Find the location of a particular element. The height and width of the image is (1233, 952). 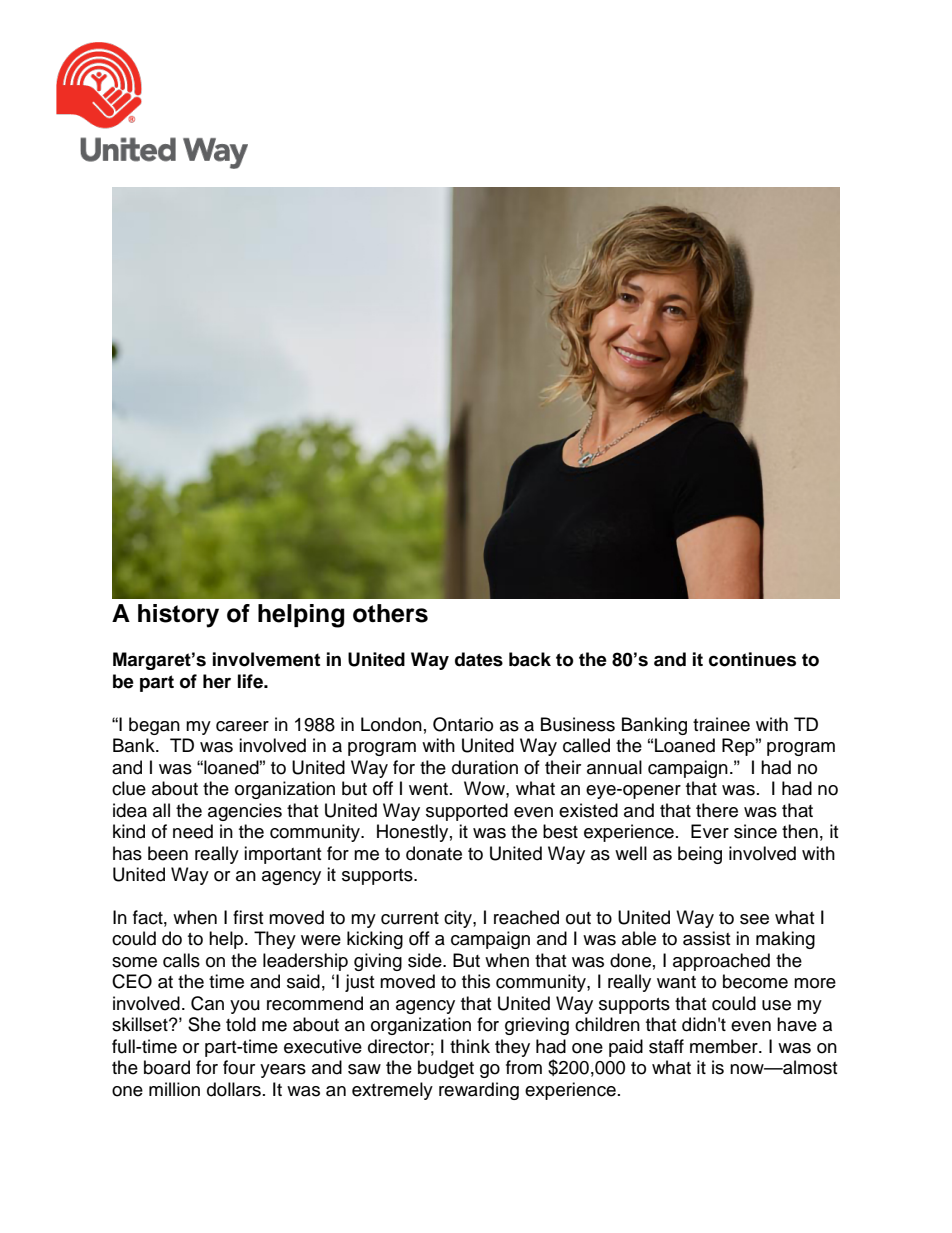

budget is located at coordinates (446, 1069).
